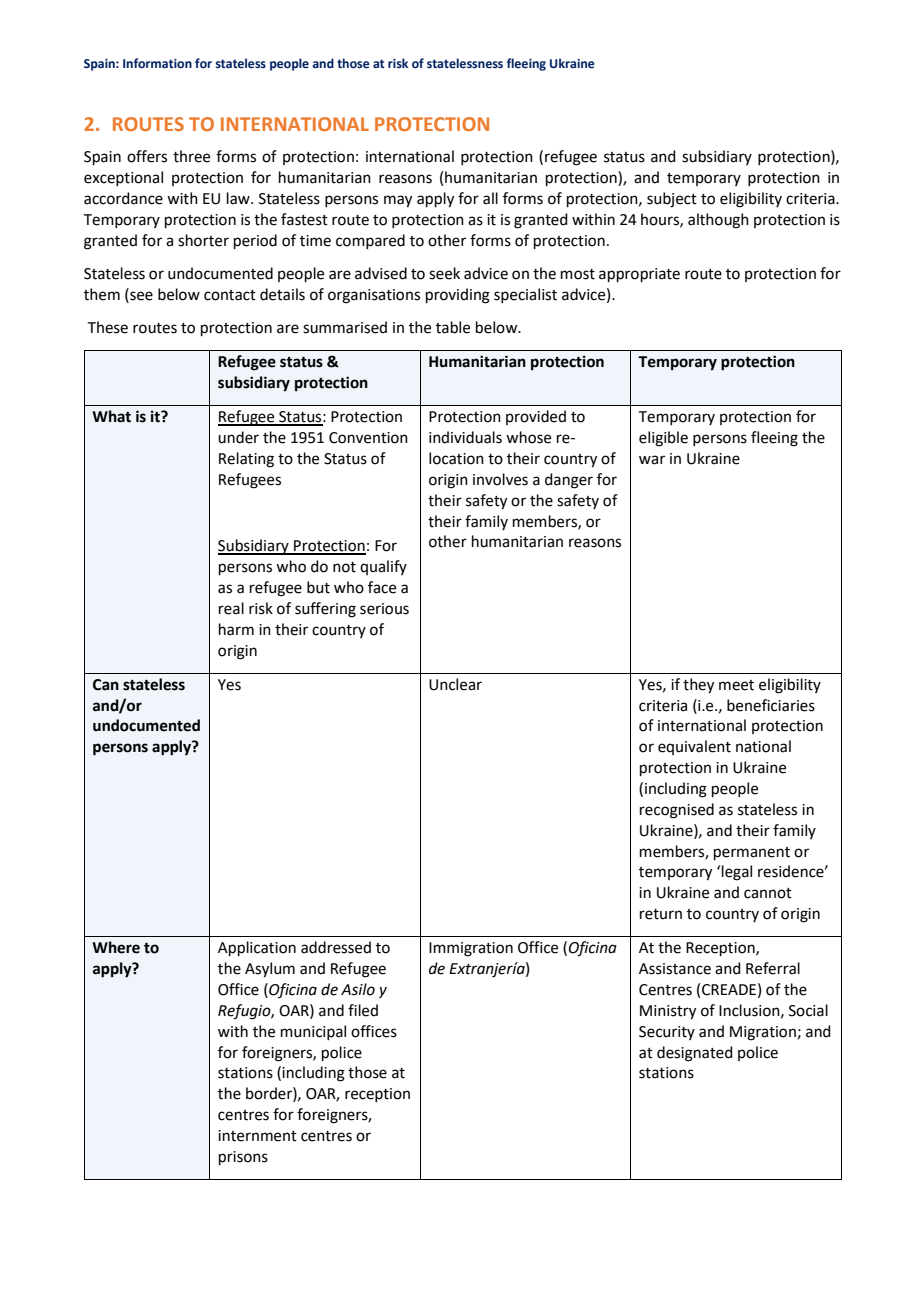  I want to click on Information, so click(157, 63).
